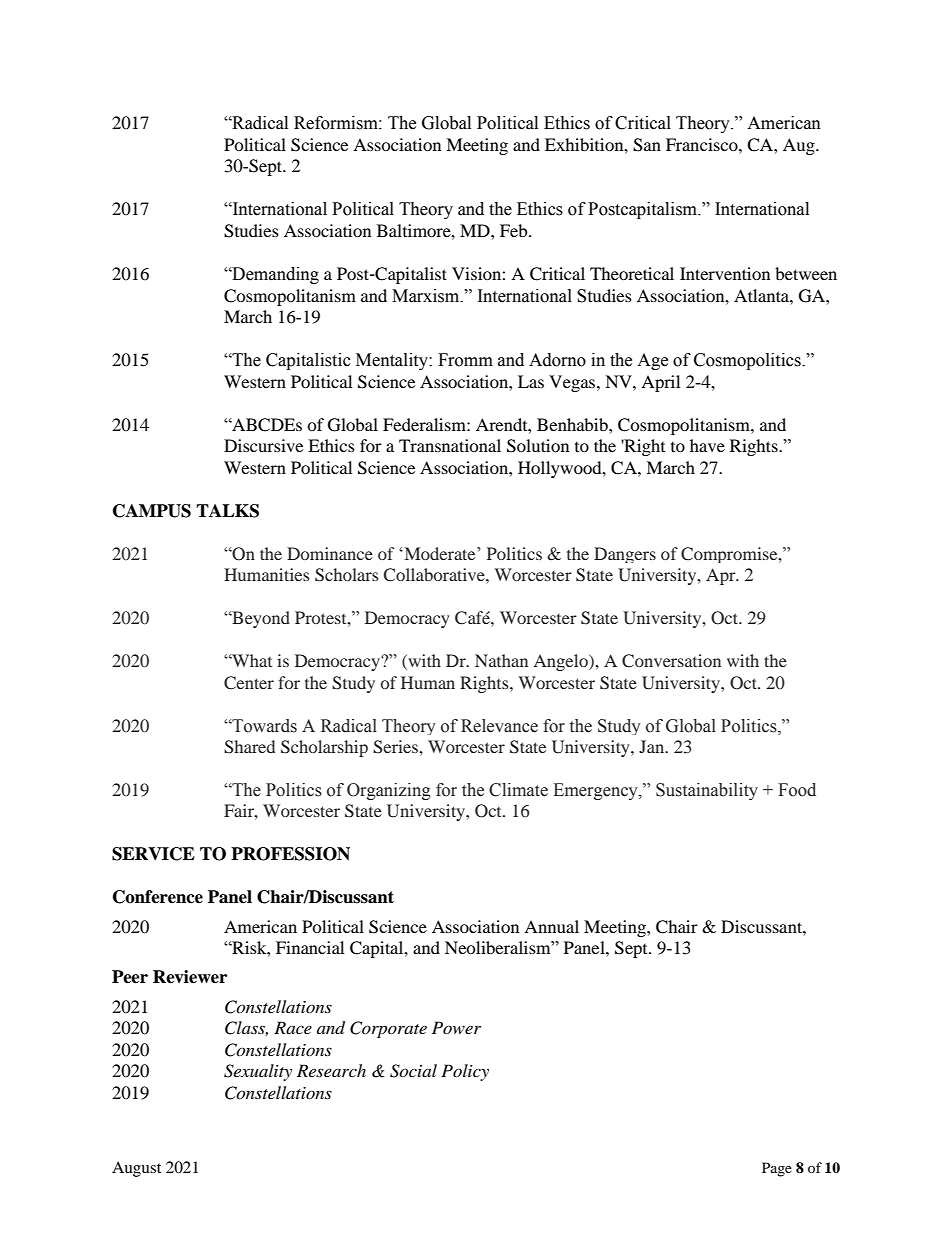 The height and width of the image is (1233, 952). What do you see at coordinates (515, 230) in the image?
I see `Feb` at bounding box center [515, 230].
